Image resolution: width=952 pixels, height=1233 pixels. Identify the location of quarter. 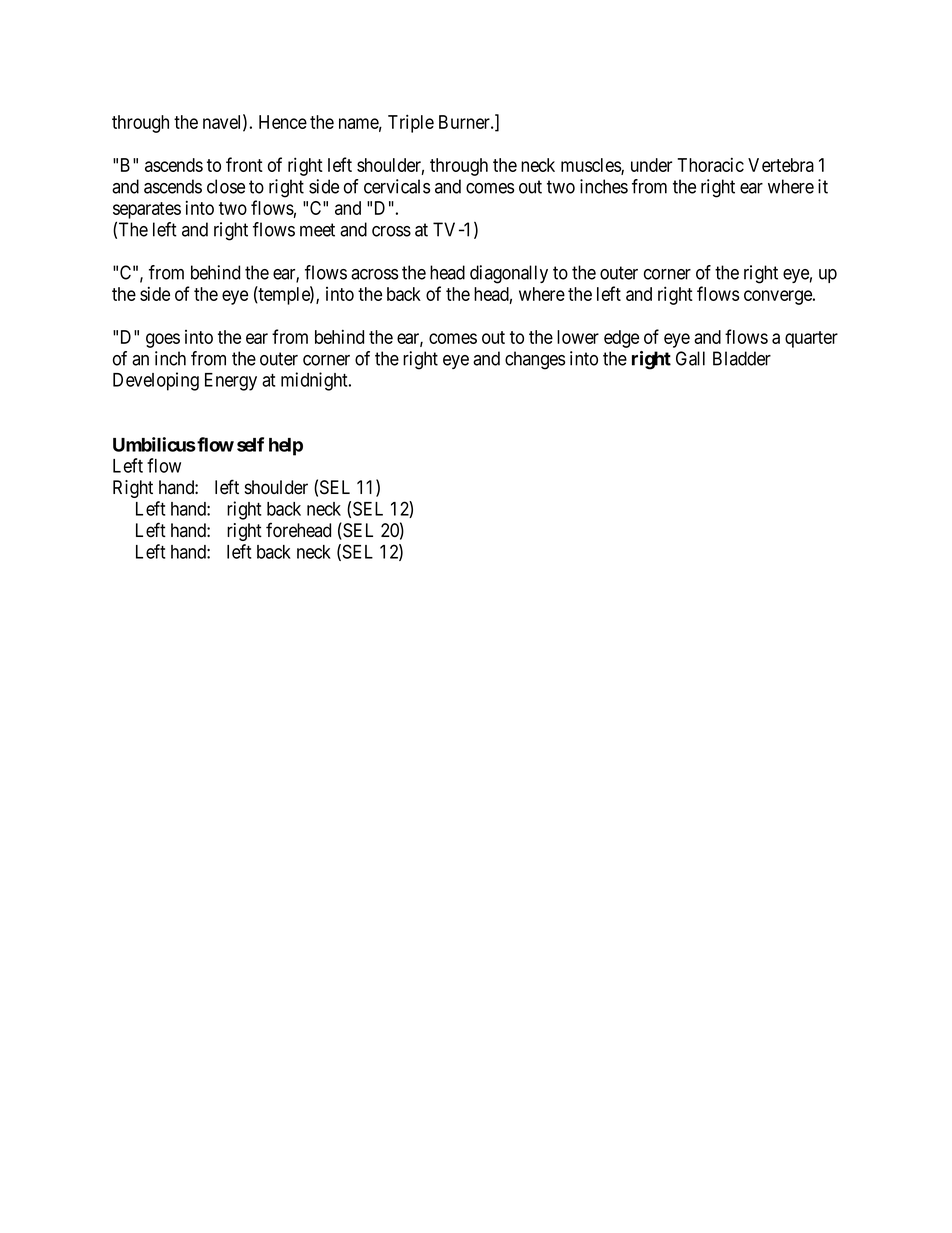
(811, 339).
